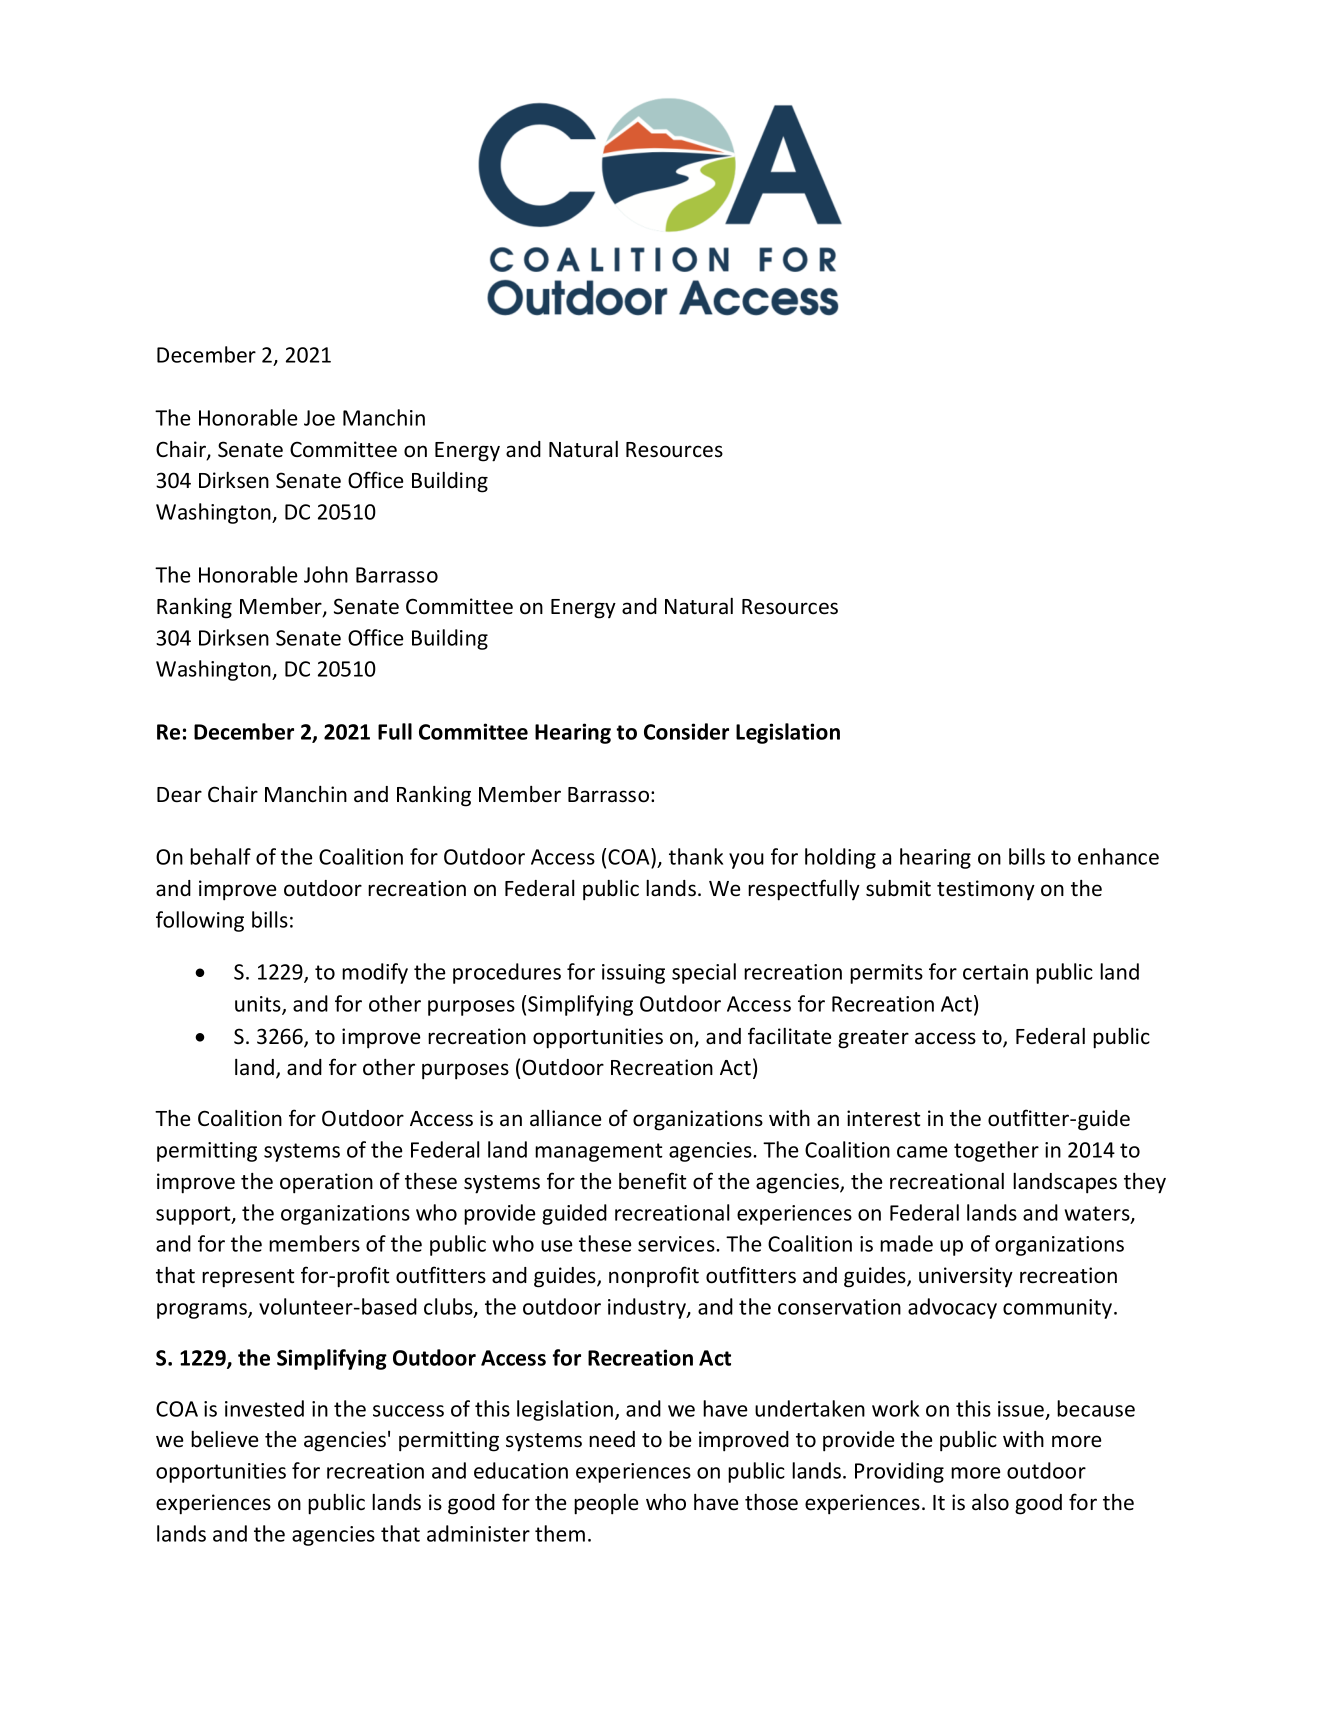 The width and height of the screenshot is (1325, 1715). Describe the element at coordinates (179, 795) in the screenshot. I see `Dear` at that location.
